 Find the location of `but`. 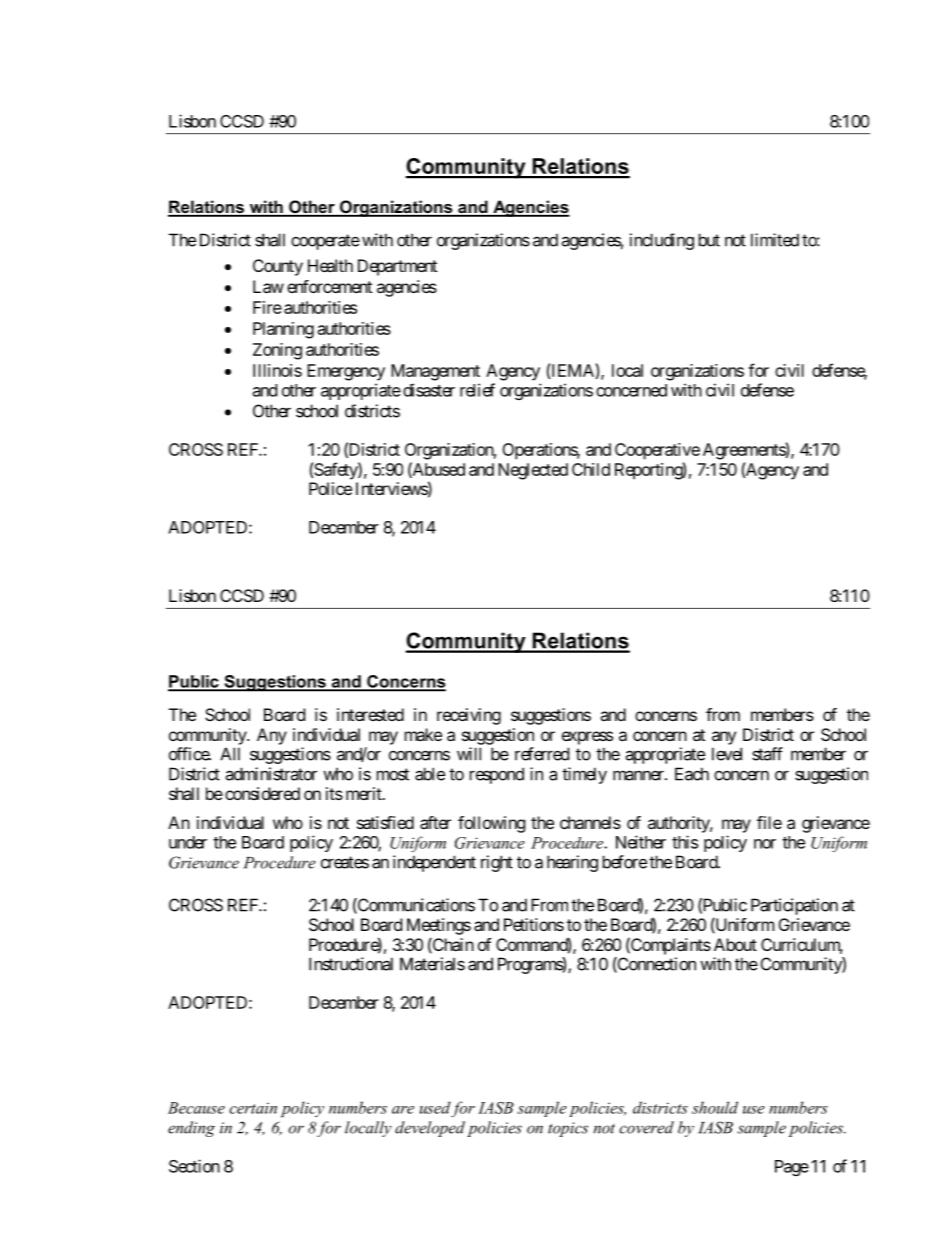

but is located at coordinates (709, 240).
